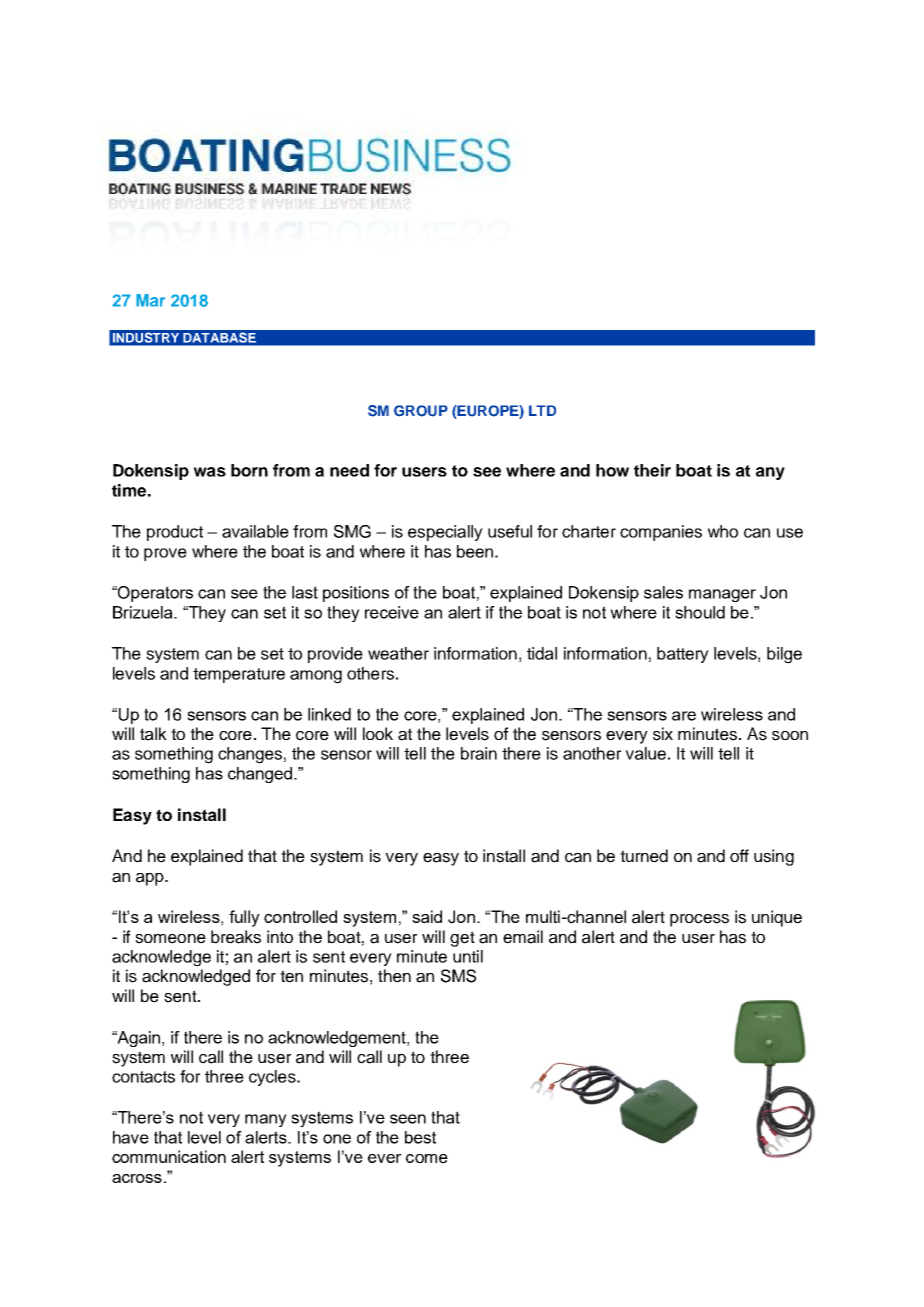 The image size is (924, 1307). What do you see at coordinates (542, 410) in the image?
I see `LTD` at bounding box center [542, 410].
